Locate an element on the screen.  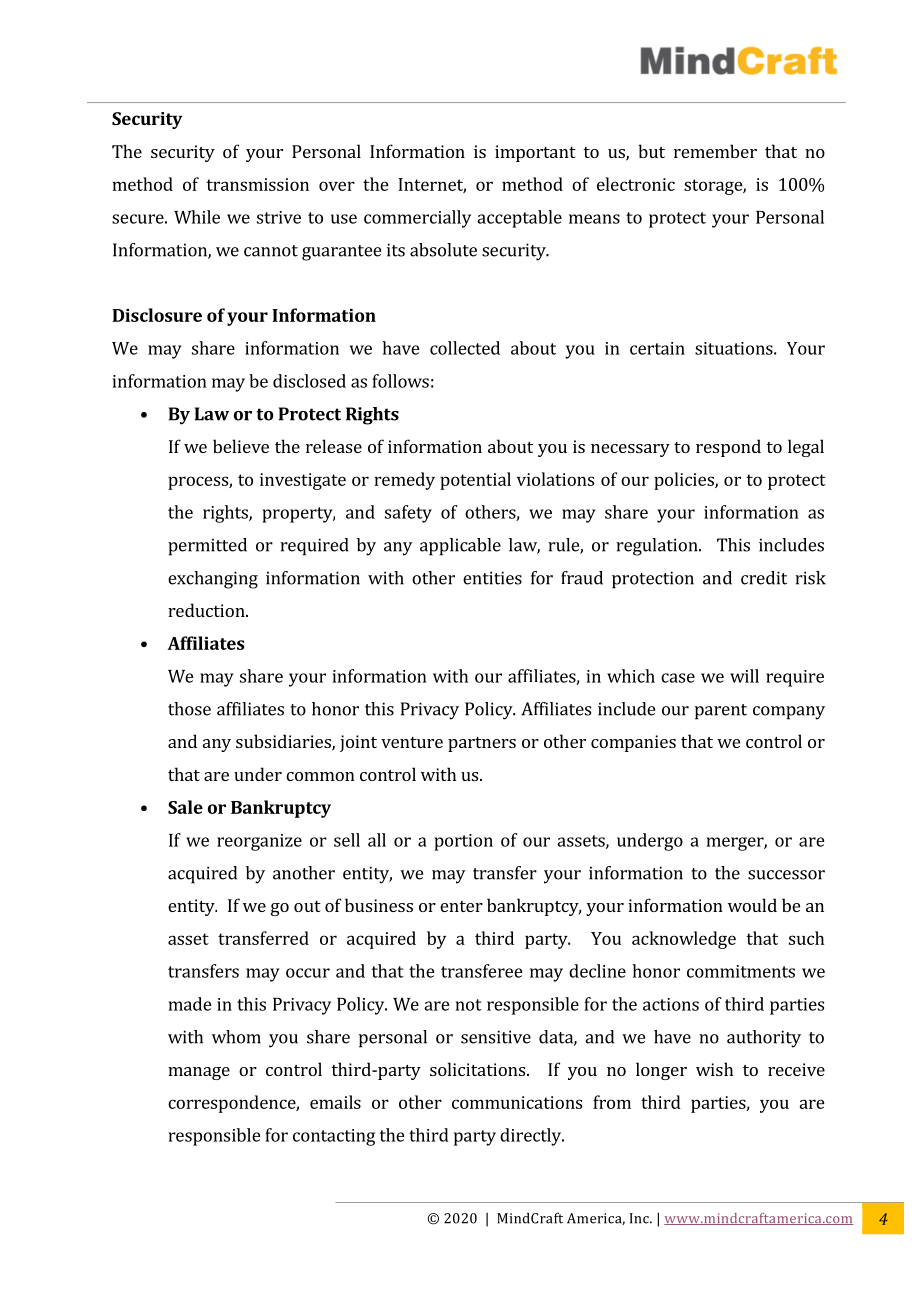
remember is located at coordinates (715, 151).
